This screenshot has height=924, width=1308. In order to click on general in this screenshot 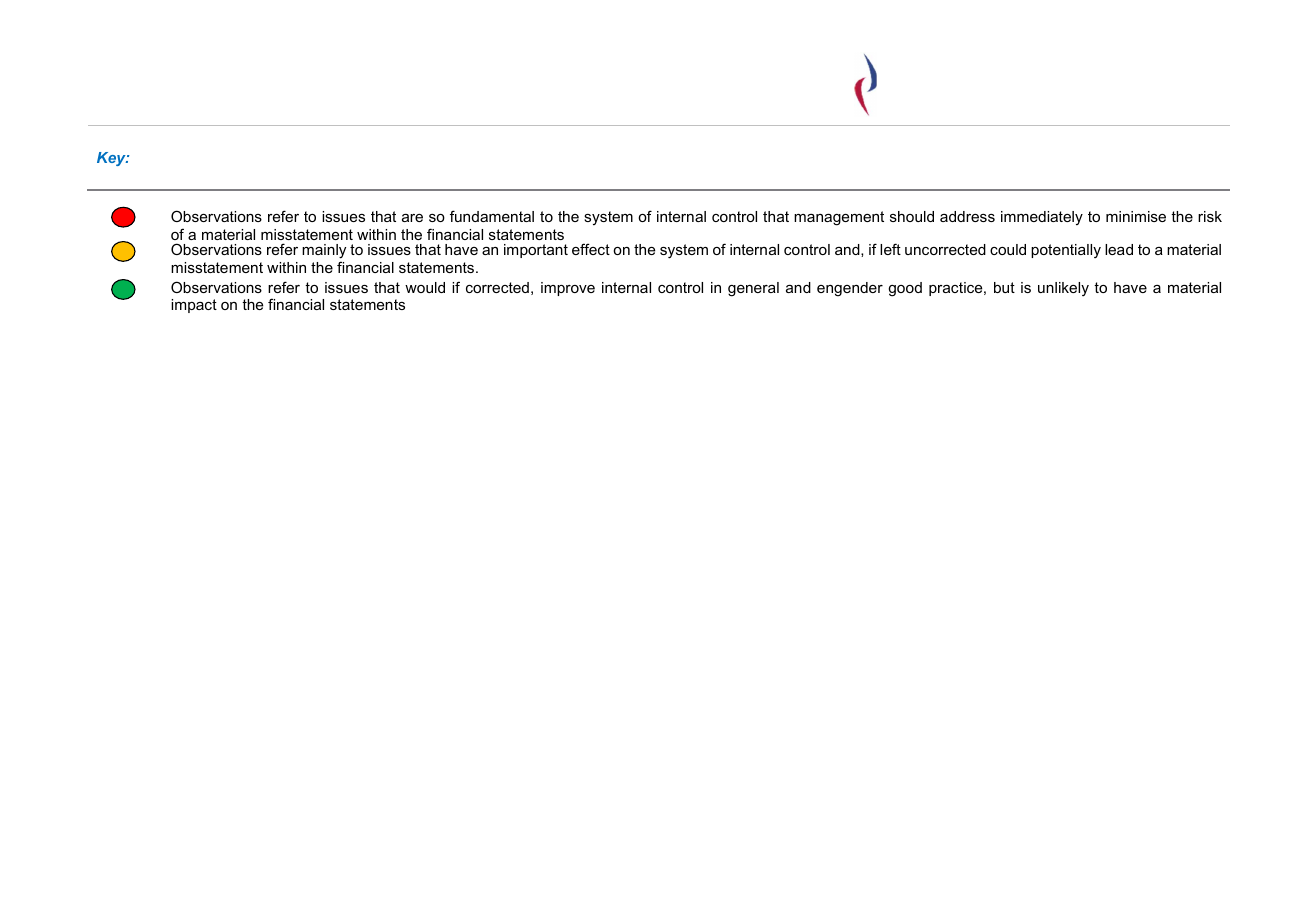, I will do `click(753, 289)`.
